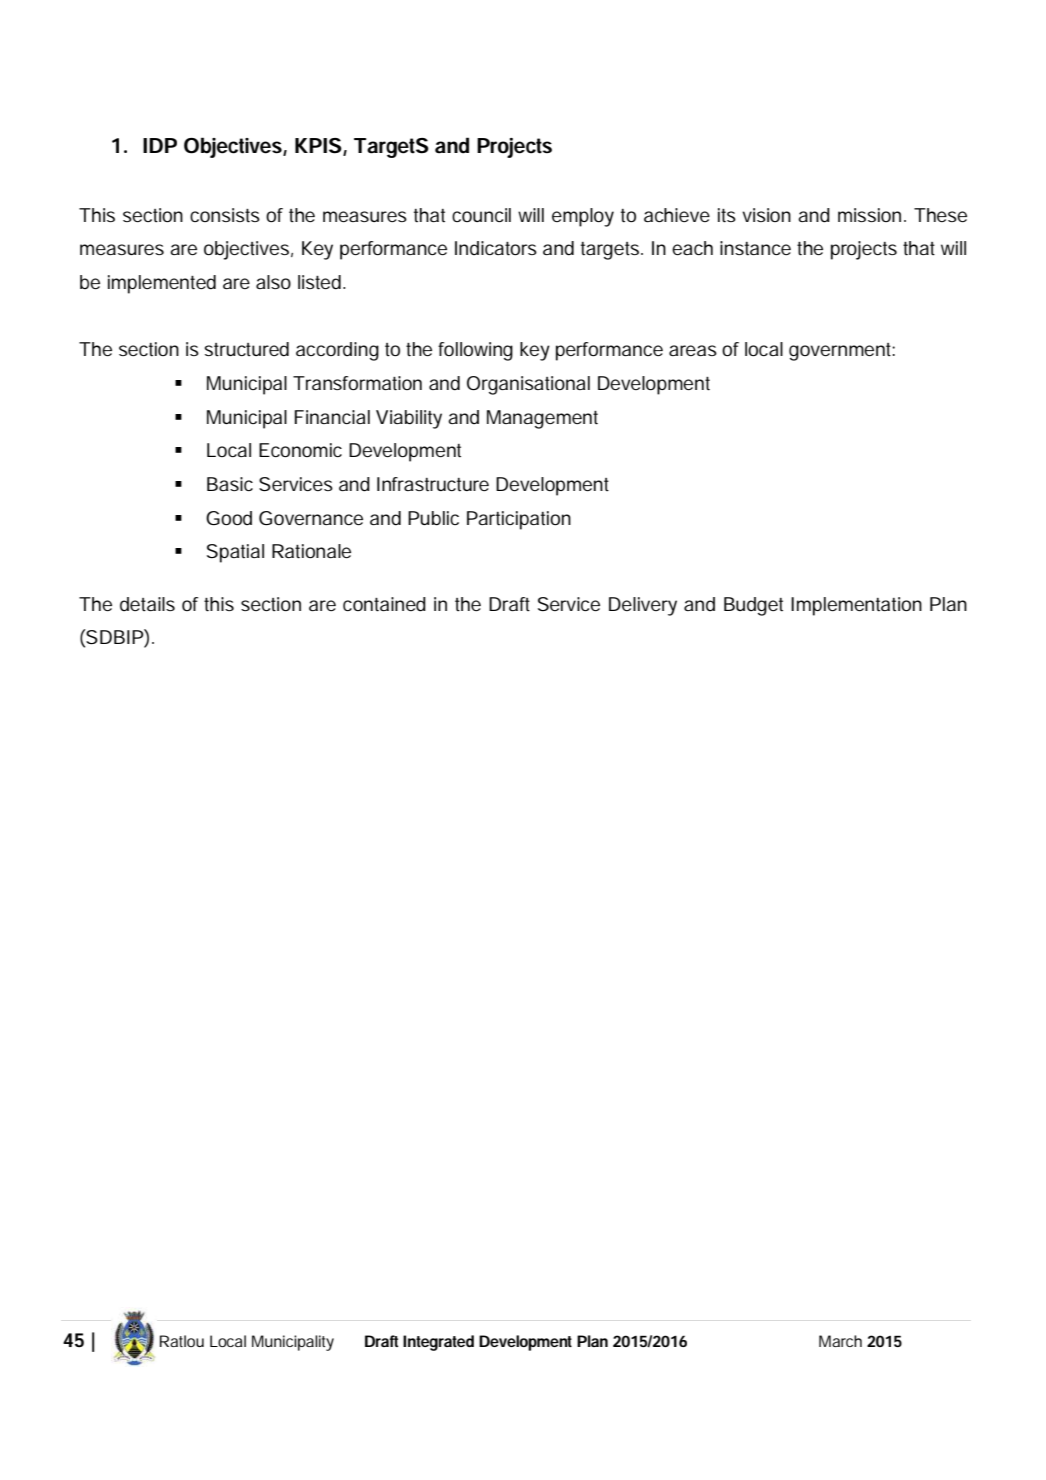 The image size is (1046, 1480). What do you see at coordinates (519, 520) in the document?
I see `Participation` at bounding box center [519, 520].
